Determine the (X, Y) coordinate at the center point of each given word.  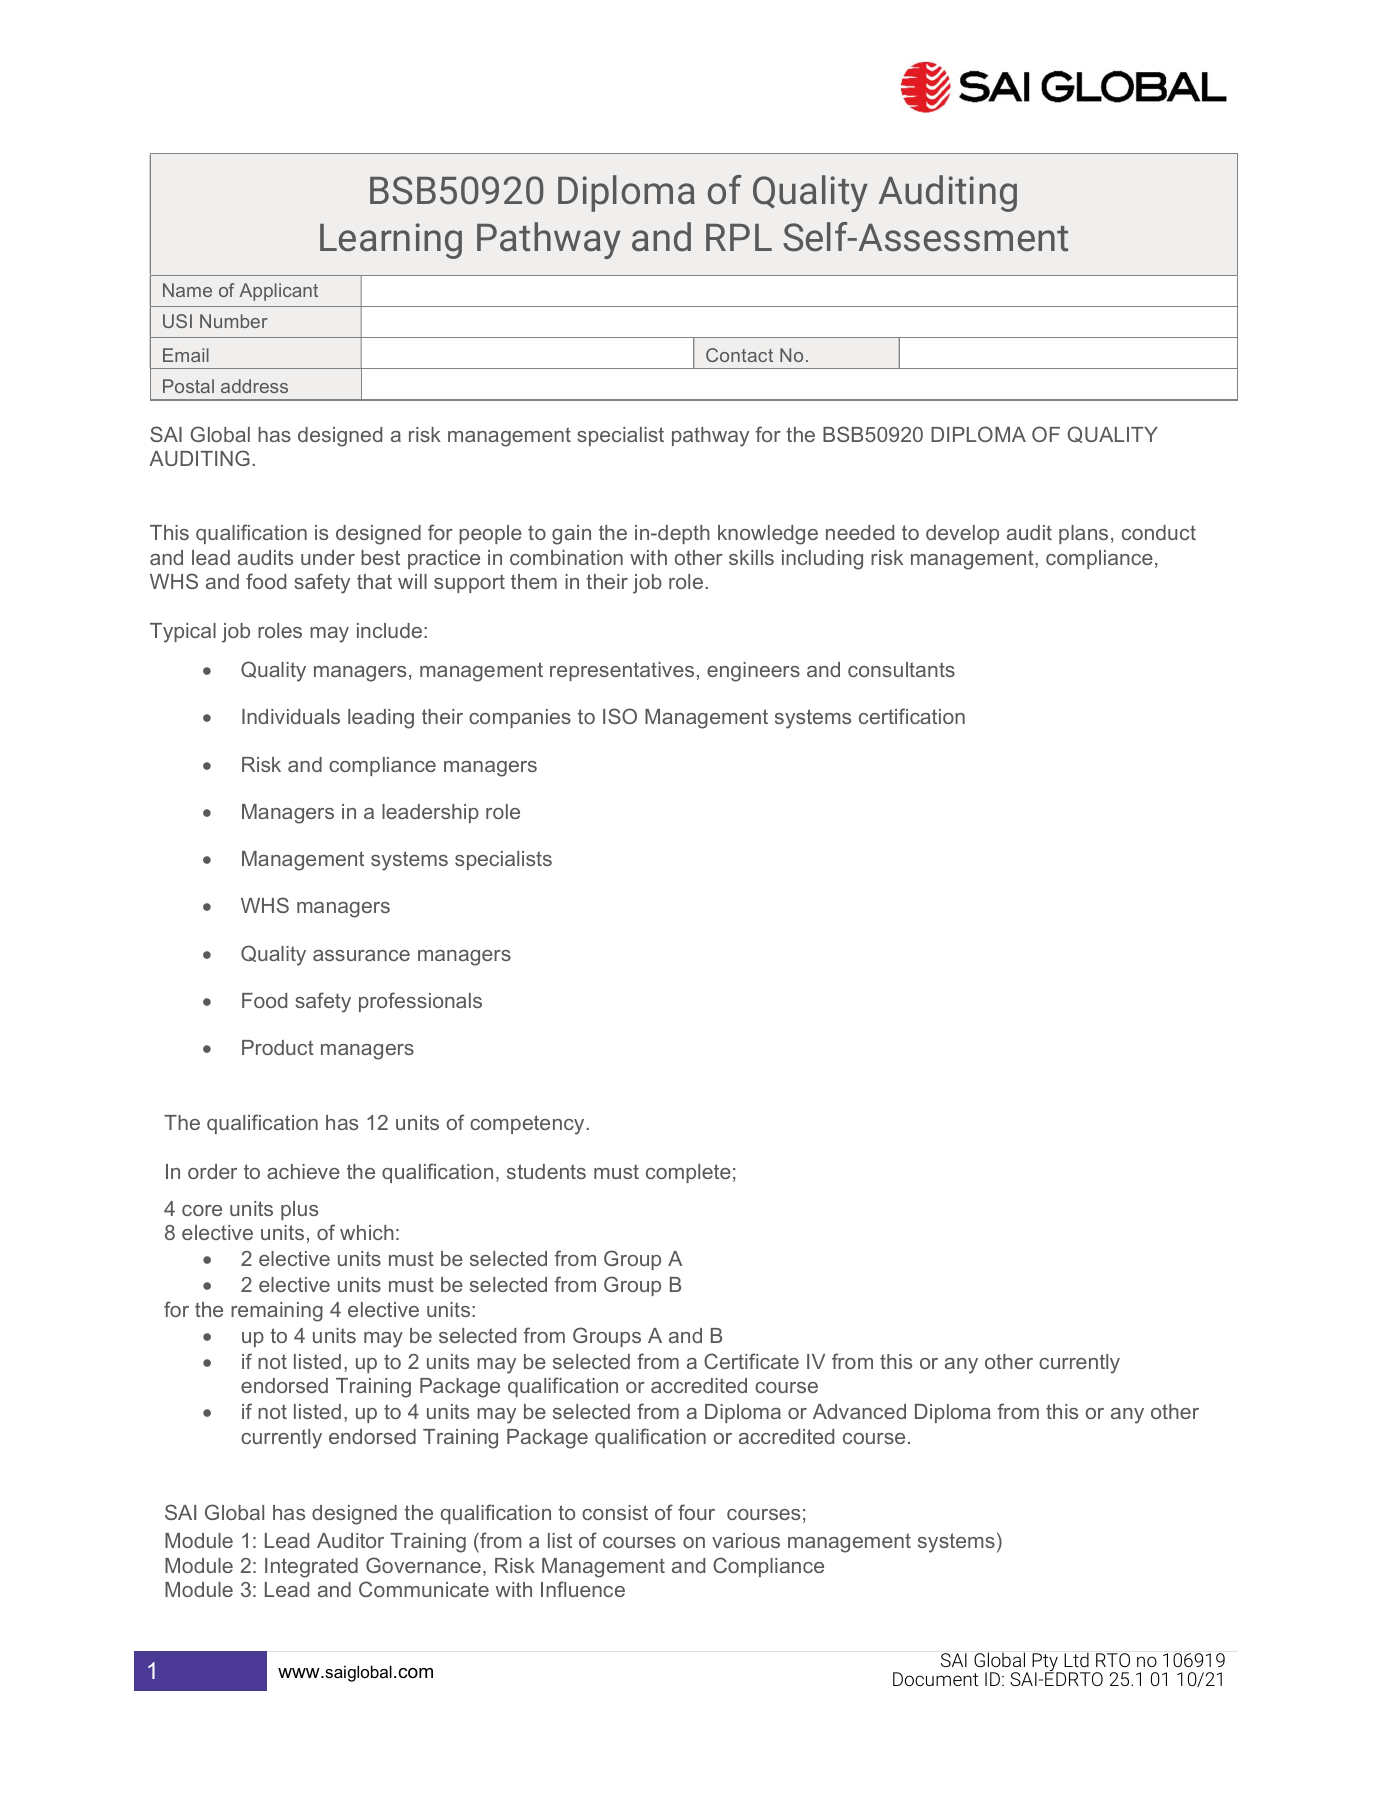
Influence (583, 1589)
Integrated (311, 1568)
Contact (739, 355)
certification (912, 716)
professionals (420, 1002)
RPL (739, 237)
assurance (361, 955)
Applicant (278, 292)
